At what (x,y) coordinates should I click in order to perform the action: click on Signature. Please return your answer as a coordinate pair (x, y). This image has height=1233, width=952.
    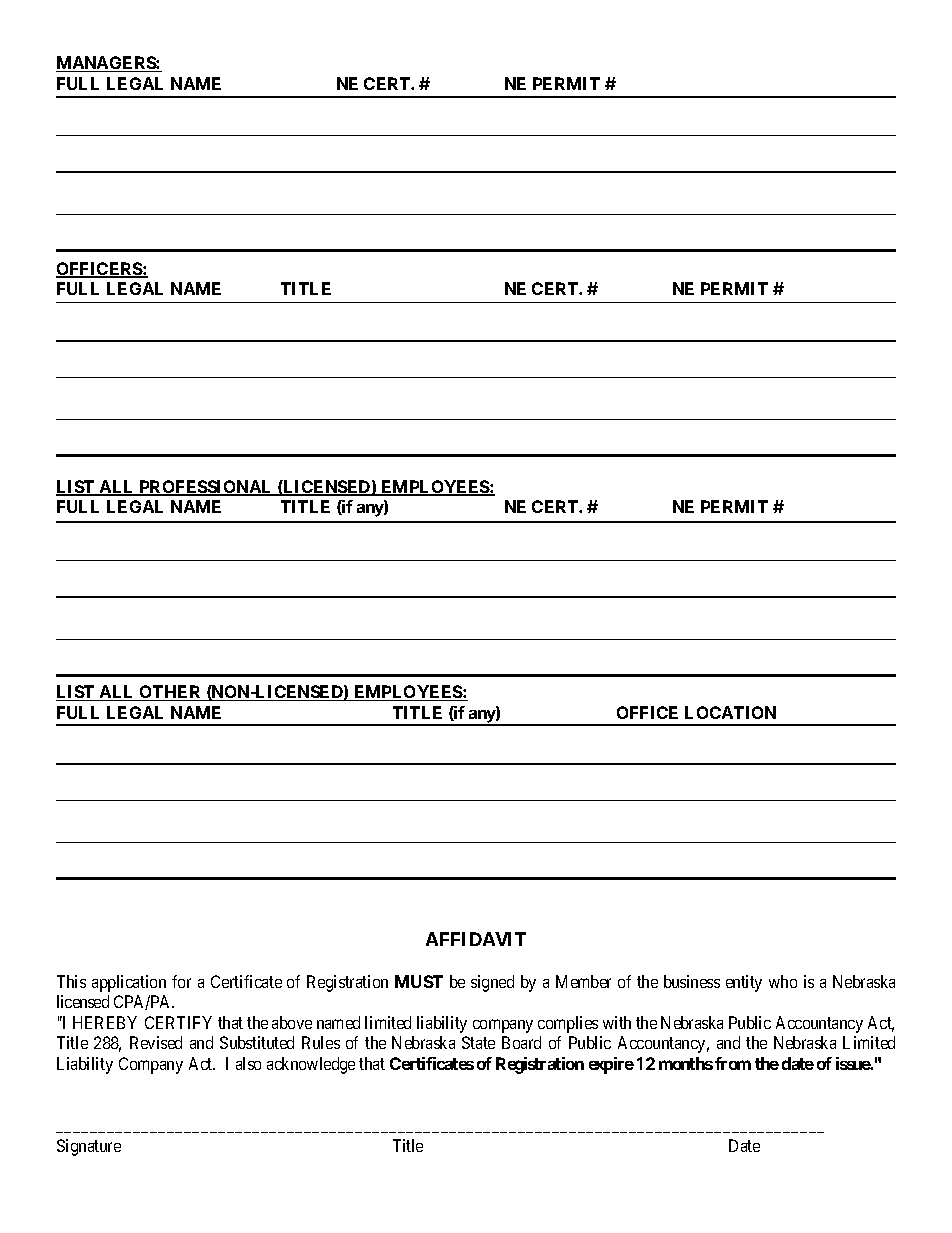
    Looking at the image, I should click on (89, 1147).
